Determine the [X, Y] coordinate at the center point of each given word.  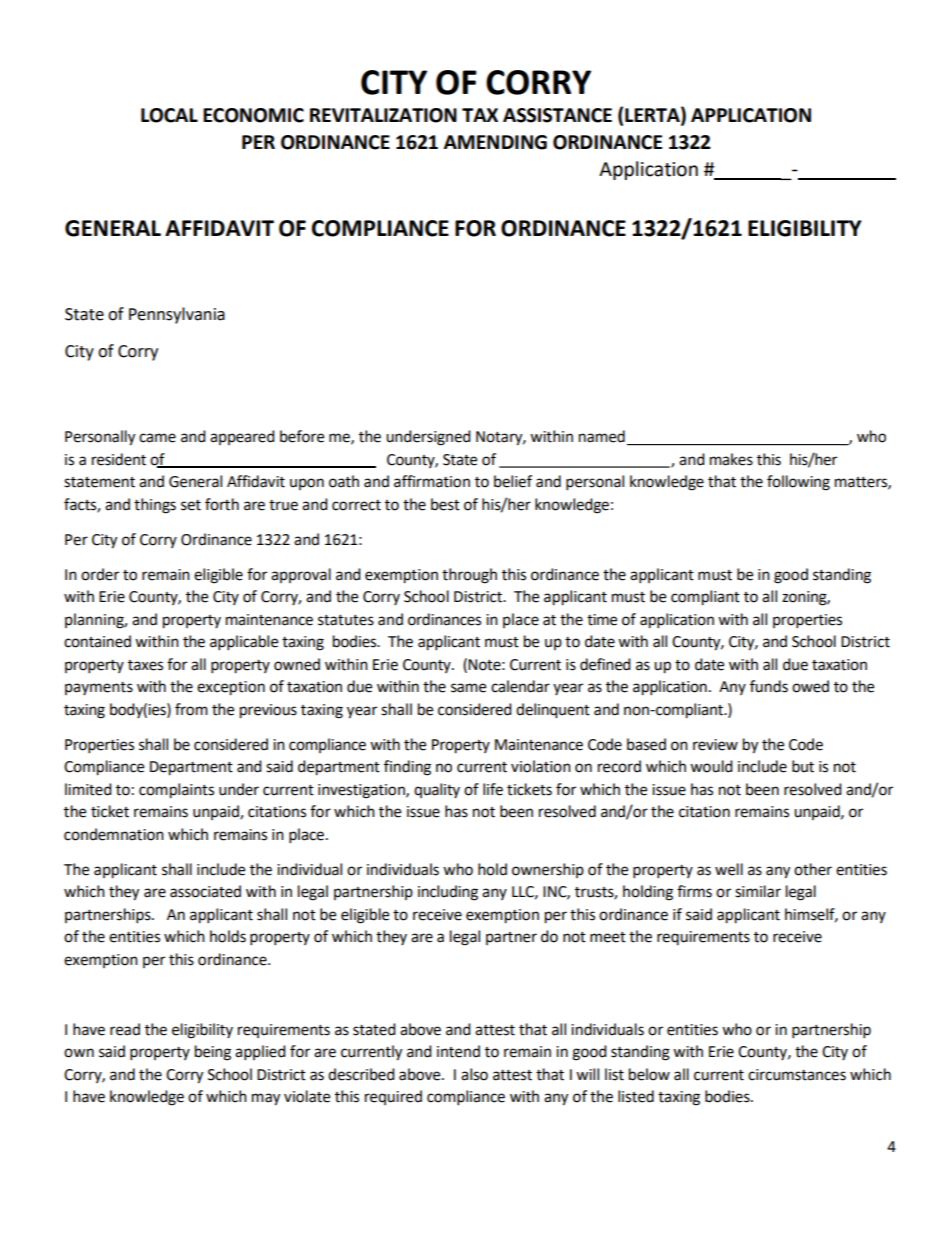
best [445, 504]
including [448, 893]
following [798, 483]
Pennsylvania [177, 315]
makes [731, 459]
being [213, 1053]
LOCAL [169, 115]
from [191, 709]
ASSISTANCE [557, 115]
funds [769, 686]
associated [205, 891]
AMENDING [495, 142]
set [191, 505]
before [302, 436]
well [729, 869]
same [468, 688]
